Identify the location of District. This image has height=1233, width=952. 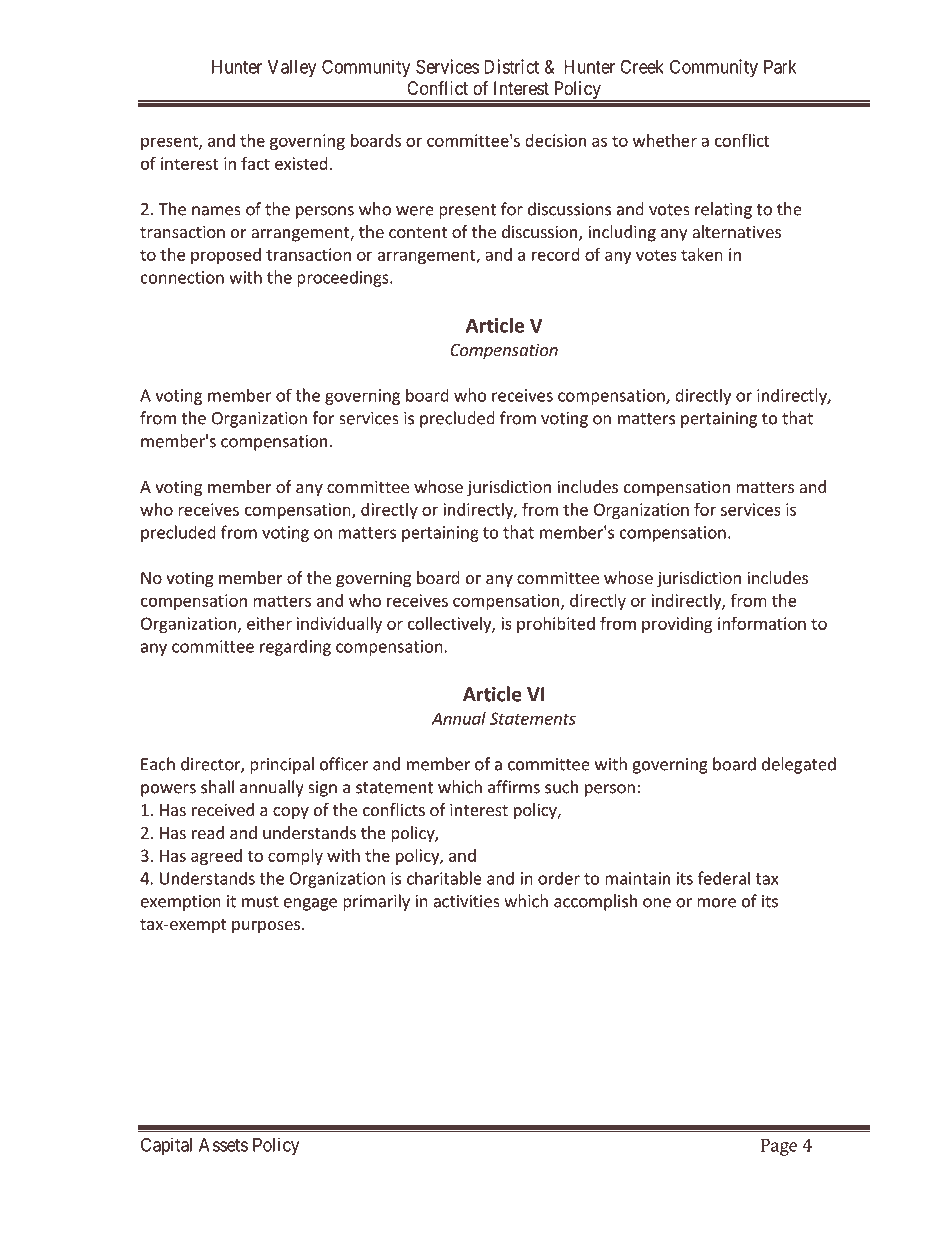
(511, 66).
